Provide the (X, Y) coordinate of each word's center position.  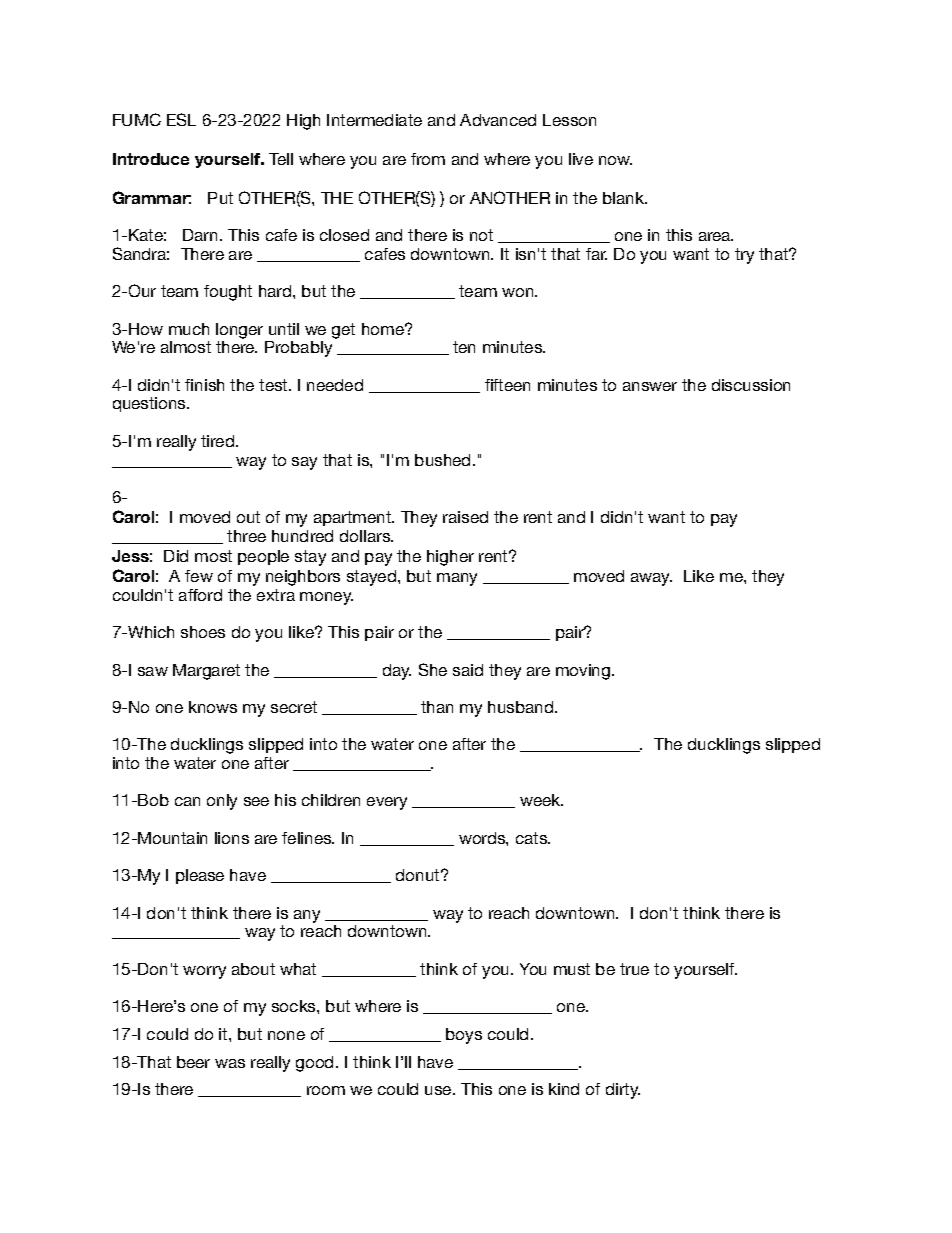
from (428, 159)
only (222, 802)
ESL (181, 119)
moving (584, 672)
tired (219, 441)
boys (464, 1036)
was (230, 1063)
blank (625, 198)
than (437, 707)
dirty (623, 1091)
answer (650, 386)
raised (465, 517)
